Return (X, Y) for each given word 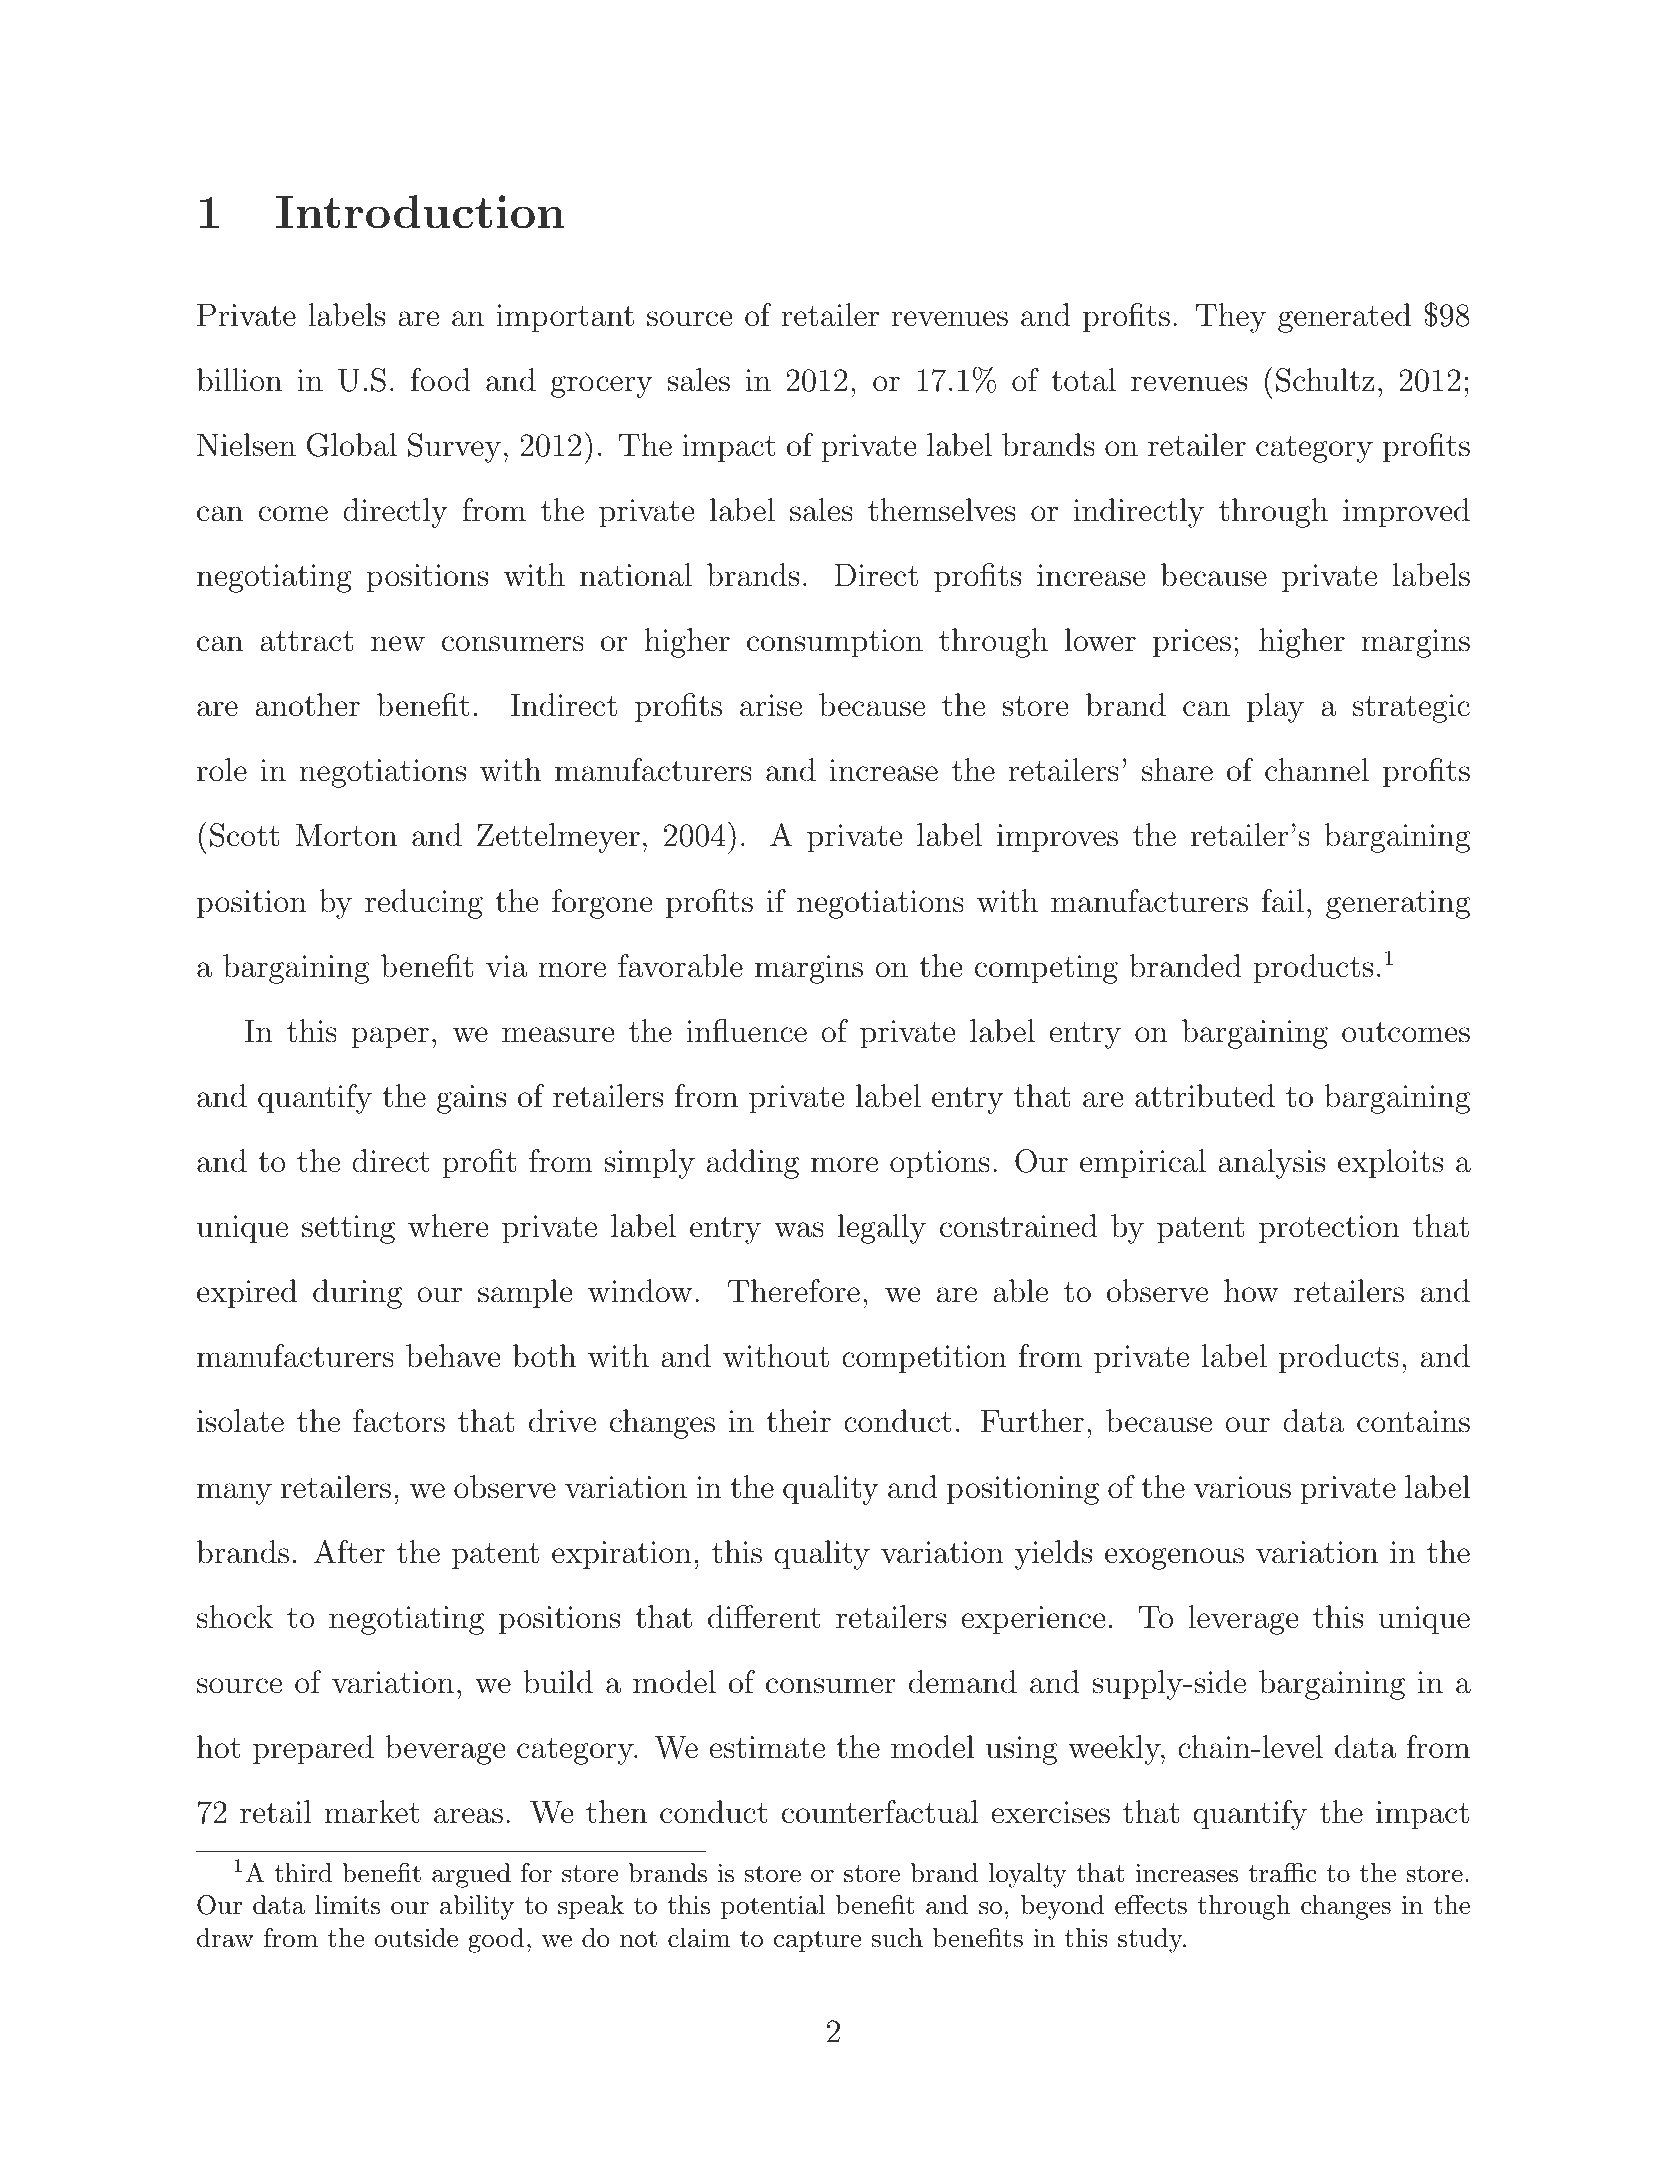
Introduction (420, 212)
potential (773, 1907)
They (1231, 318)
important (565, 318)
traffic (1282, 1873)
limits (347, 1905)
